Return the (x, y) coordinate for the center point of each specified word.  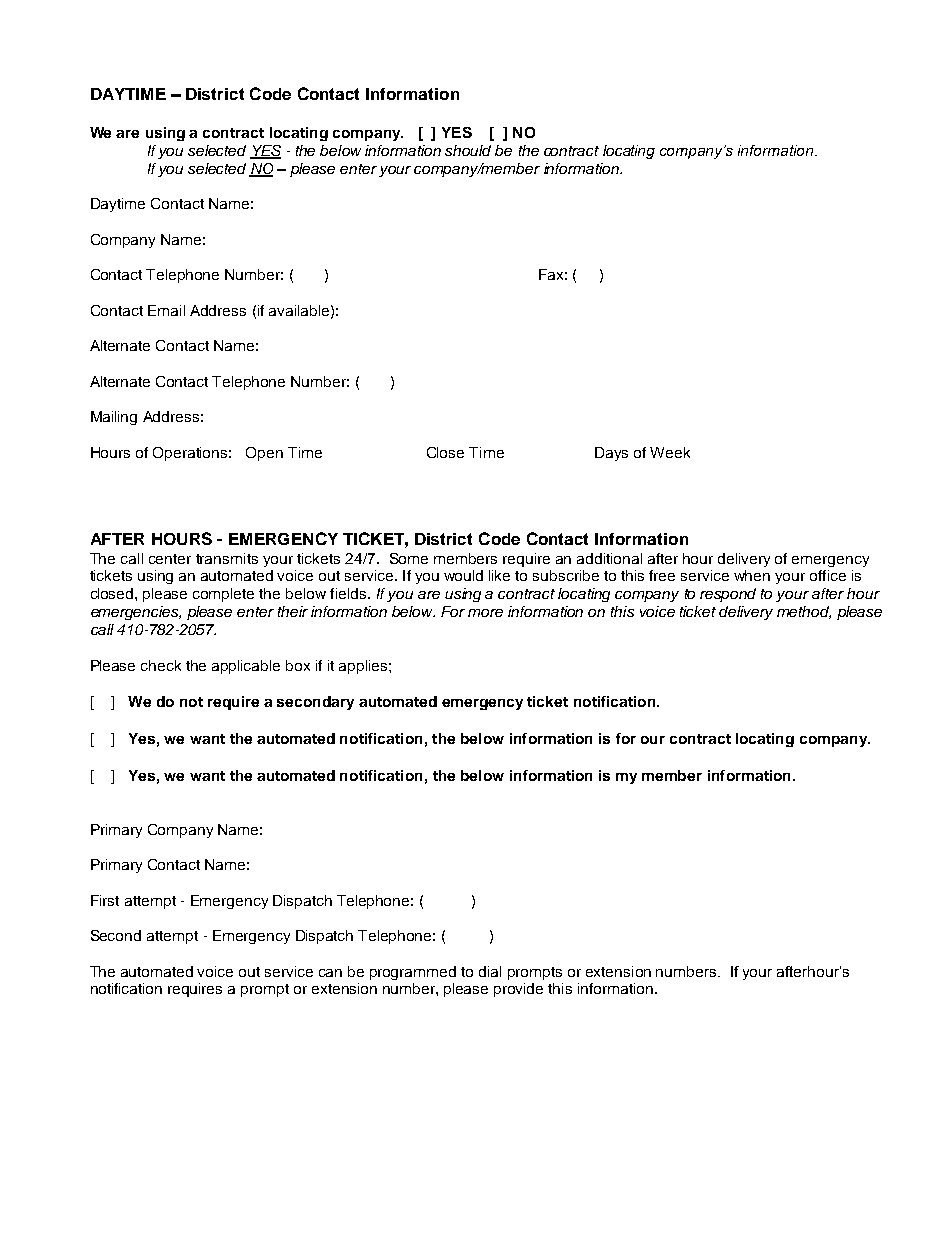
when (752, 575)
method (804, 612)
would (463, 575)
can (330, 973)
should (468, 150)
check (161, 665)
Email (166, 310)
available (299, 310)
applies (364, 667)
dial (490, 971)
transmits (227, 558)
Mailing (114, 418)
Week (670, 452)
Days (611, 454)
